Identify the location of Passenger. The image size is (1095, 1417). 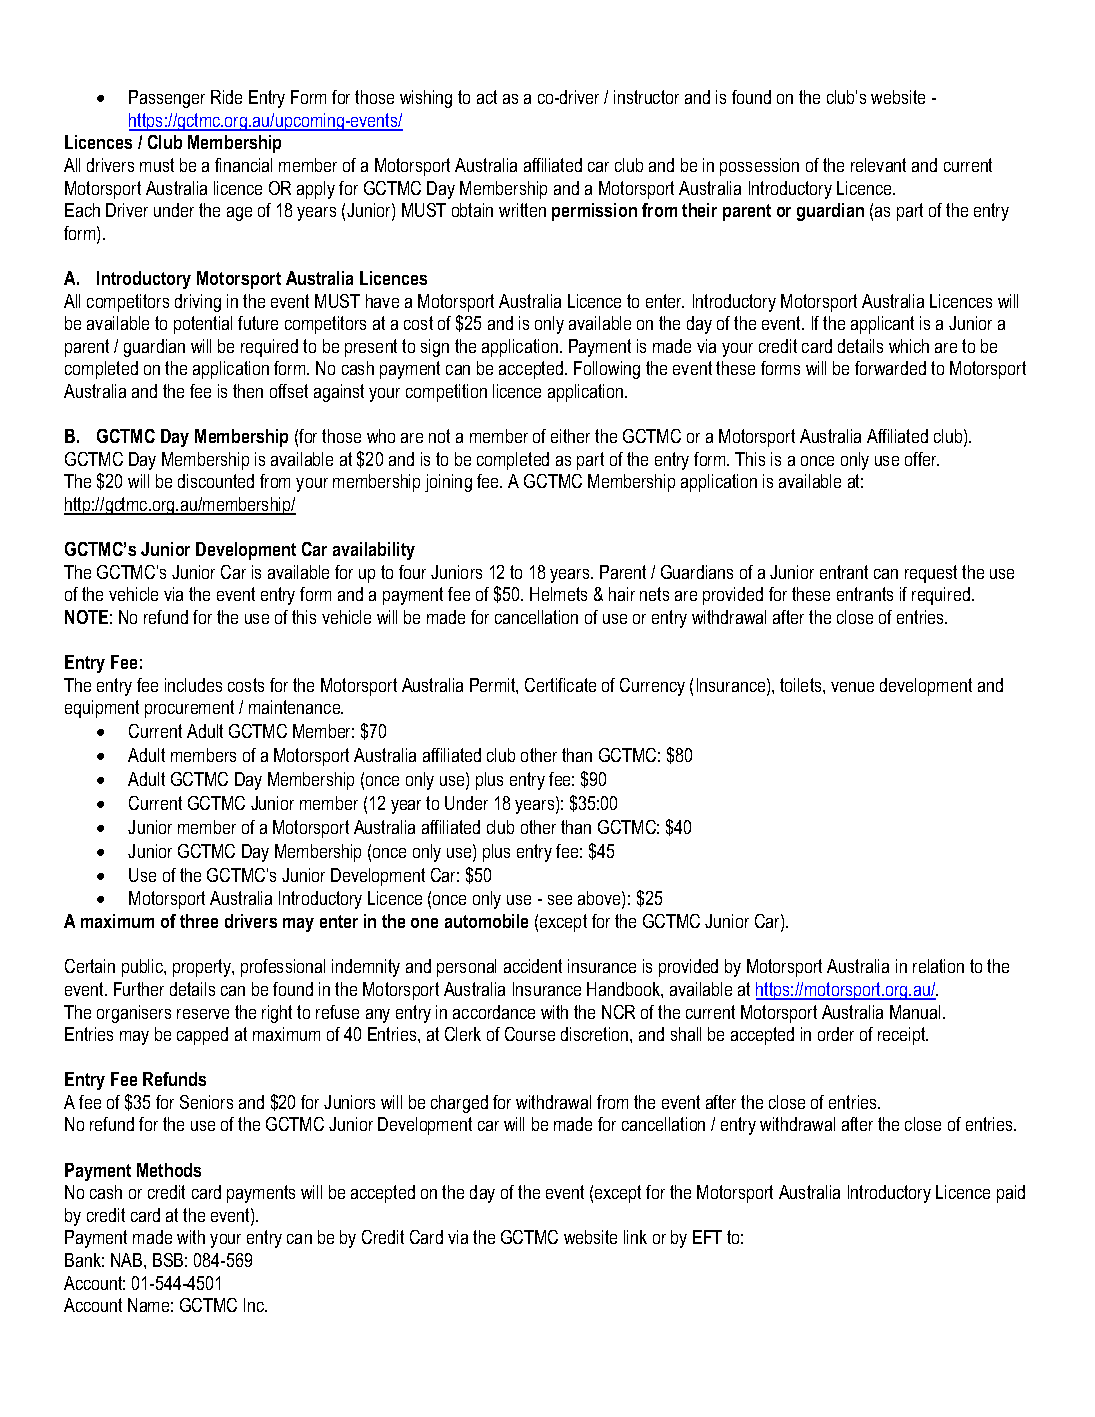
(167, 99).
